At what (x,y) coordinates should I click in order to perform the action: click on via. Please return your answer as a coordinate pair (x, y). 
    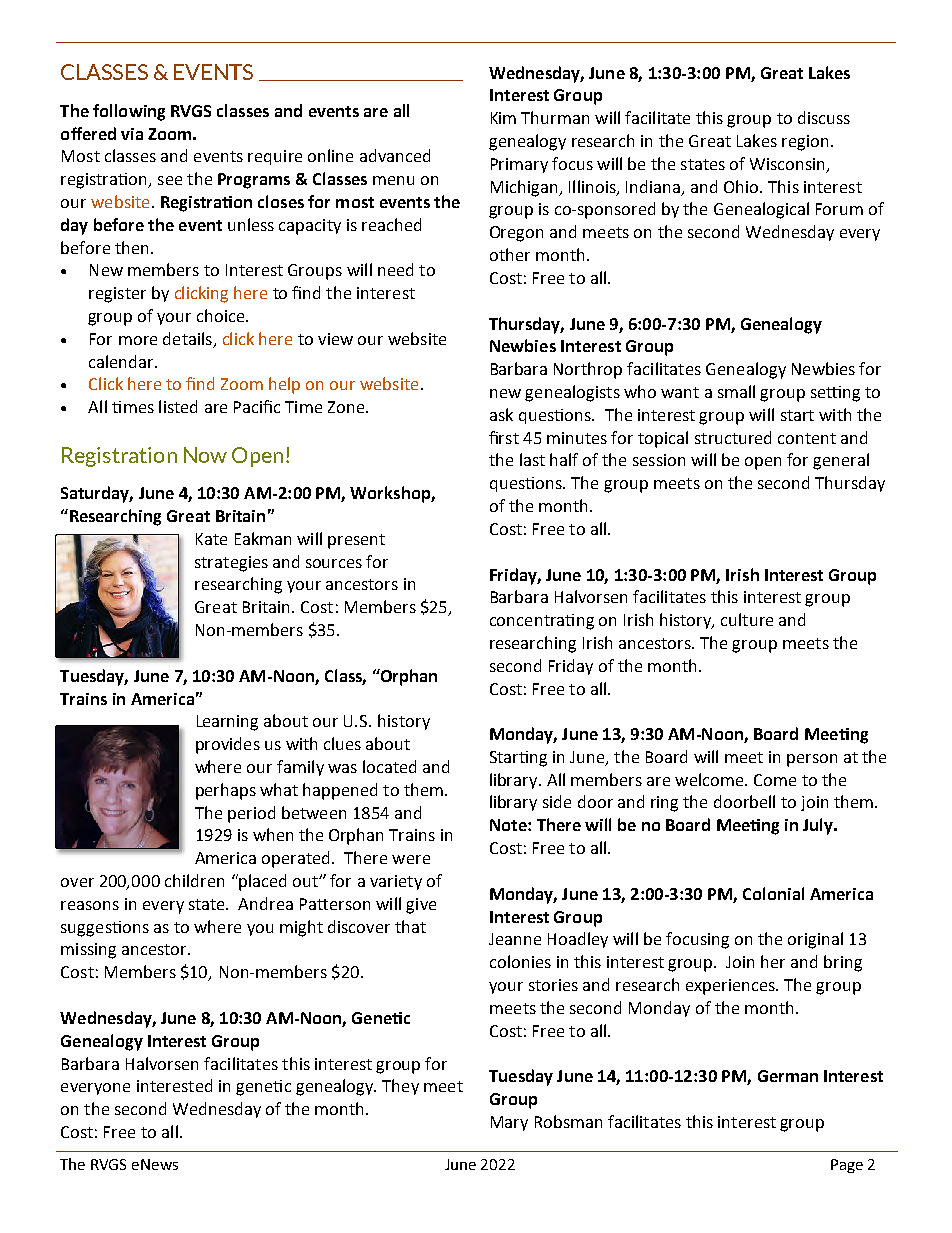
    Looking at the image, I should click on (132, 134).
